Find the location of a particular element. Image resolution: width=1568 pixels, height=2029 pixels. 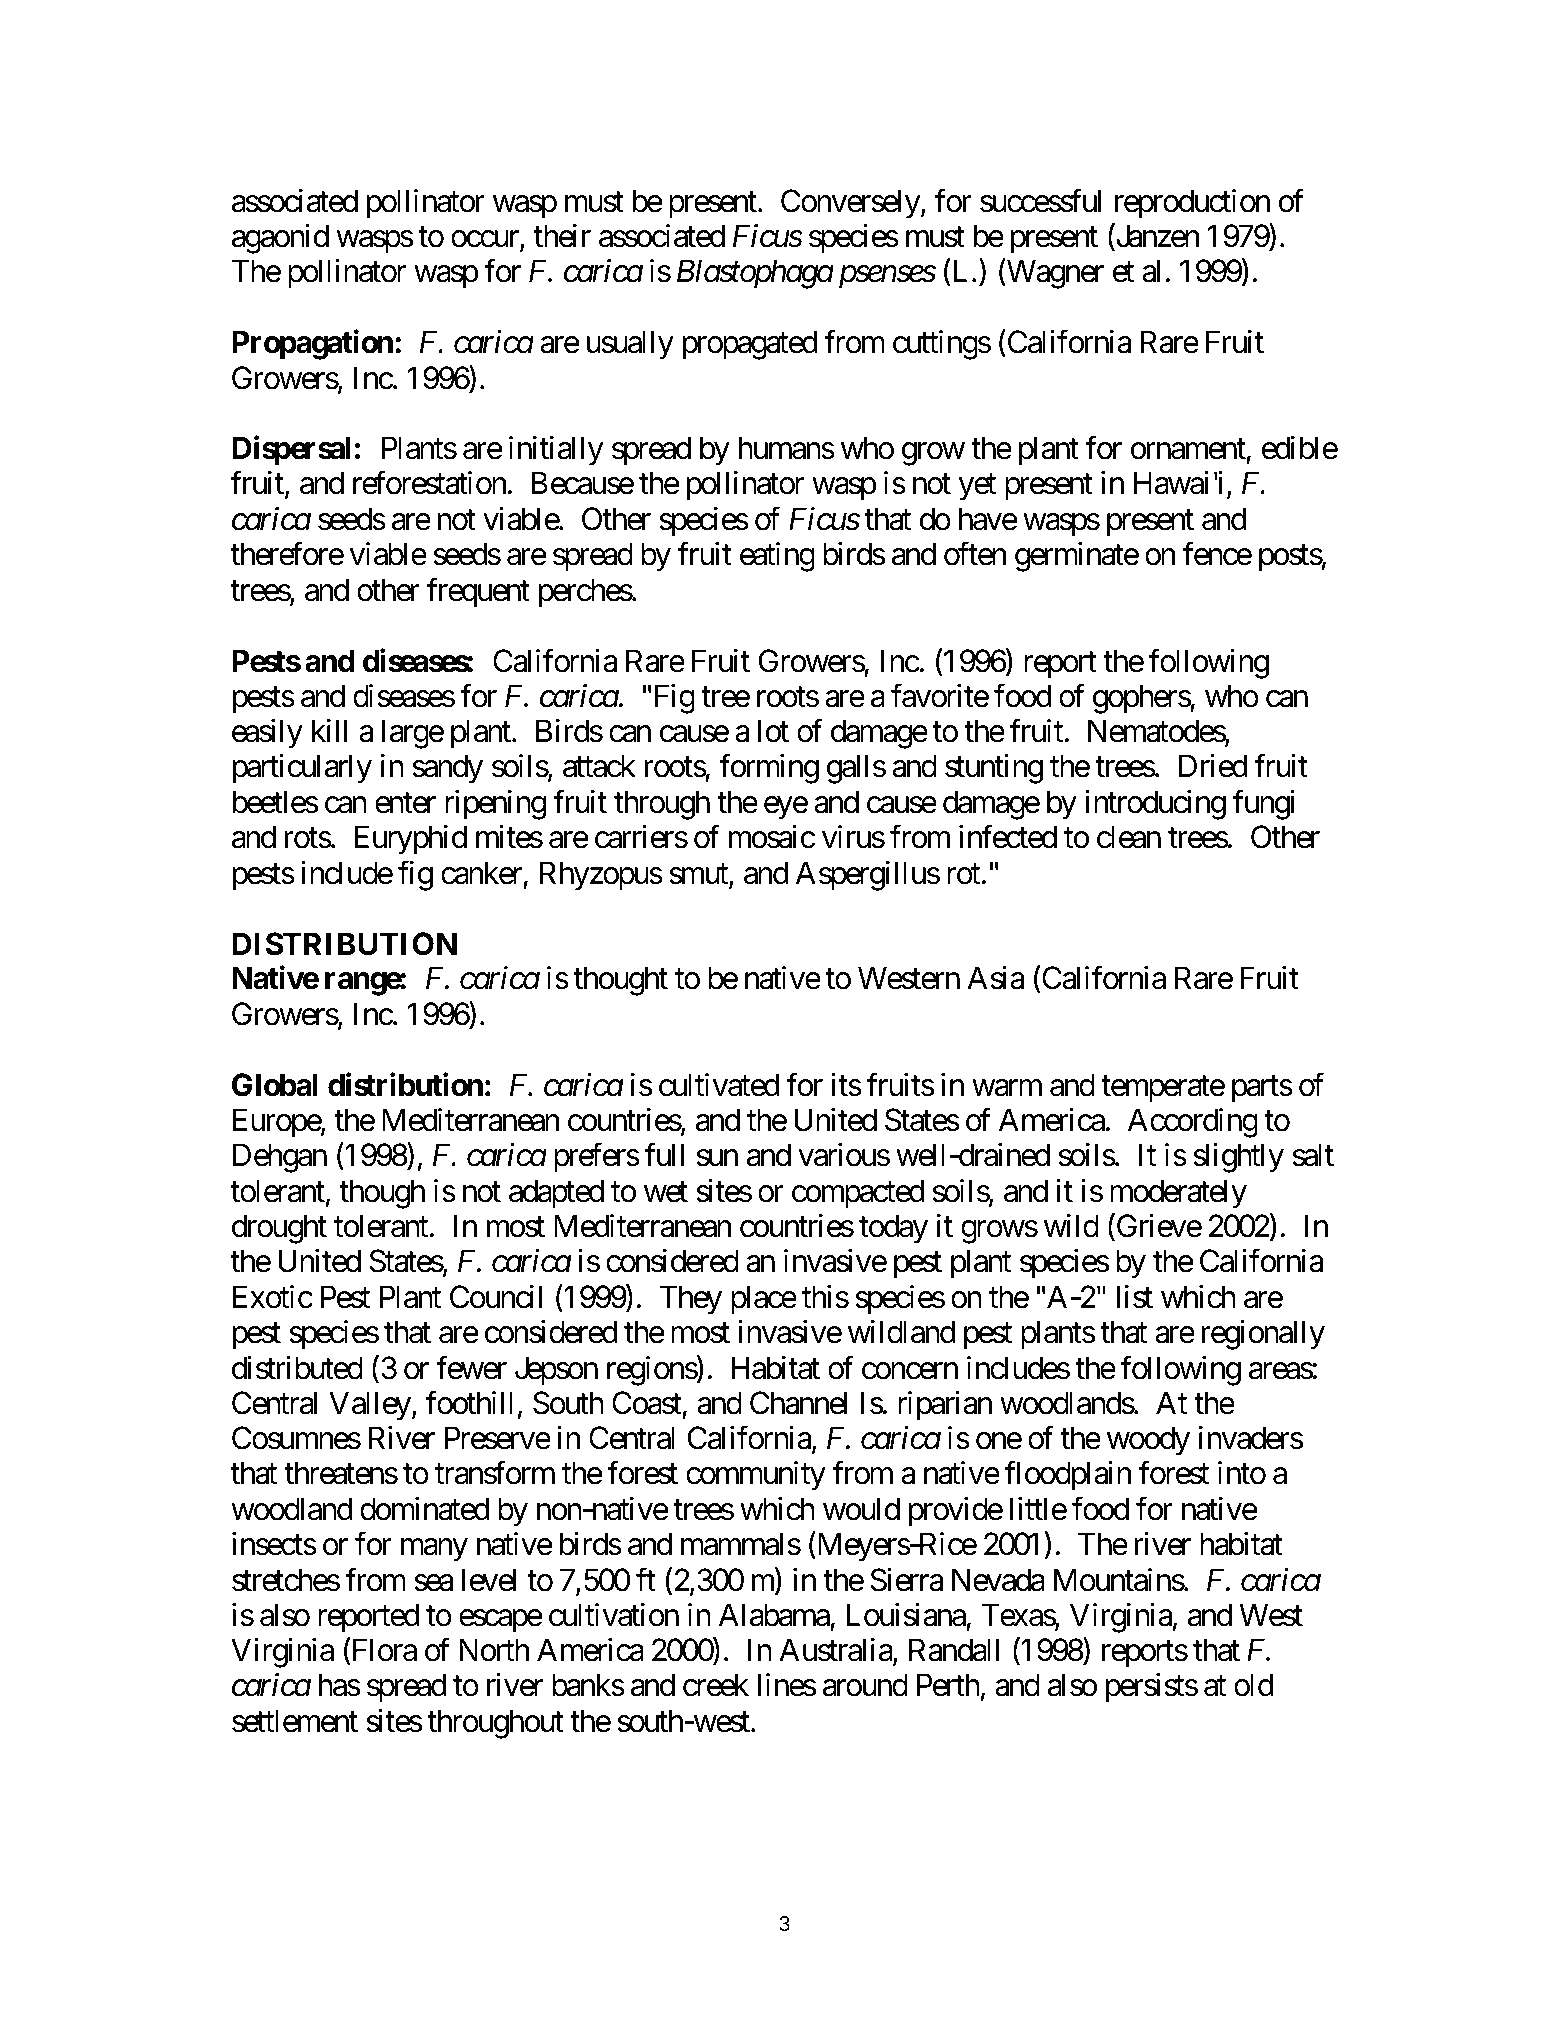

North is located at coordinates (494, 1650).
